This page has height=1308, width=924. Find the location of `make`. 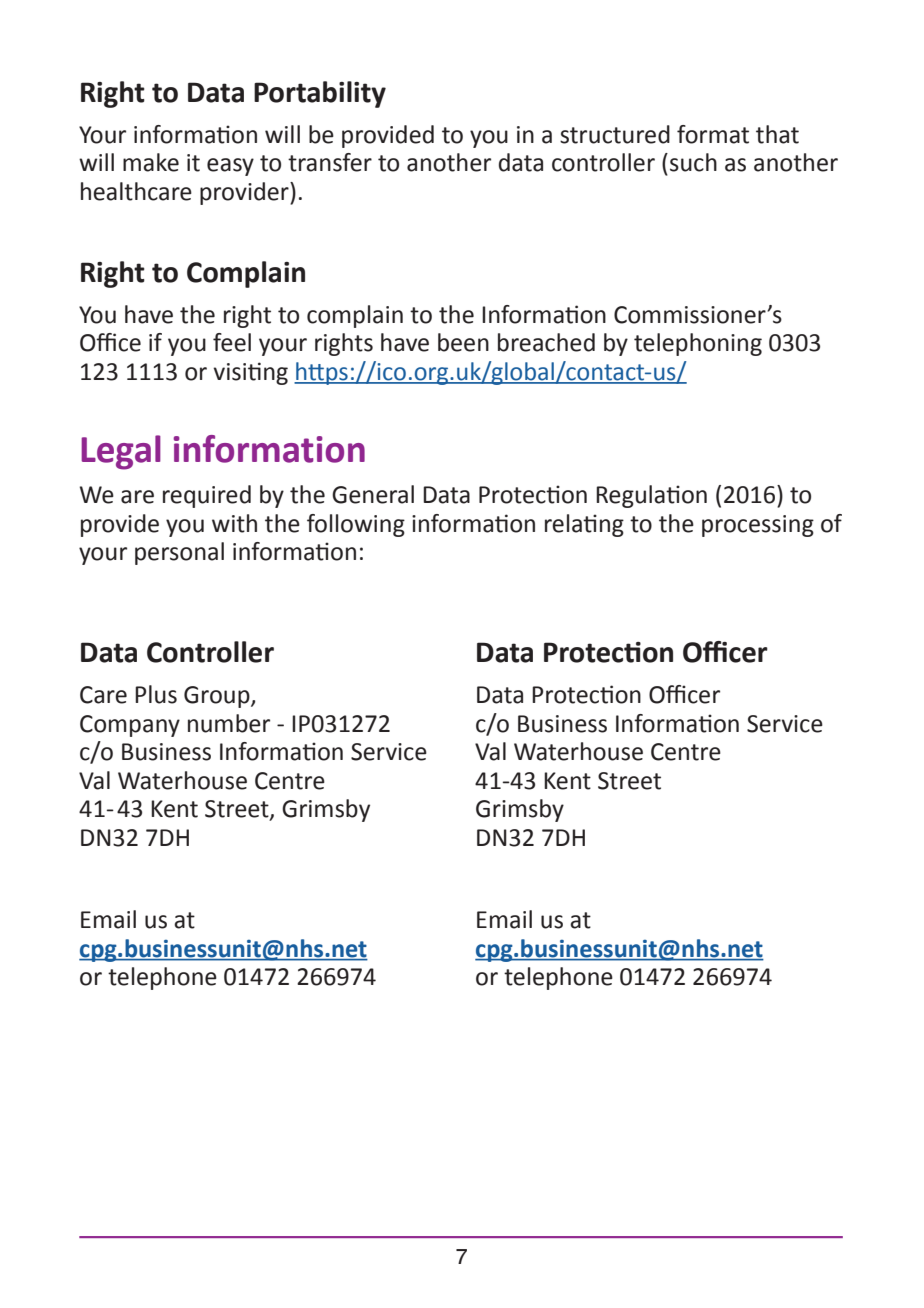

make is located at coordinates (151, 162).
